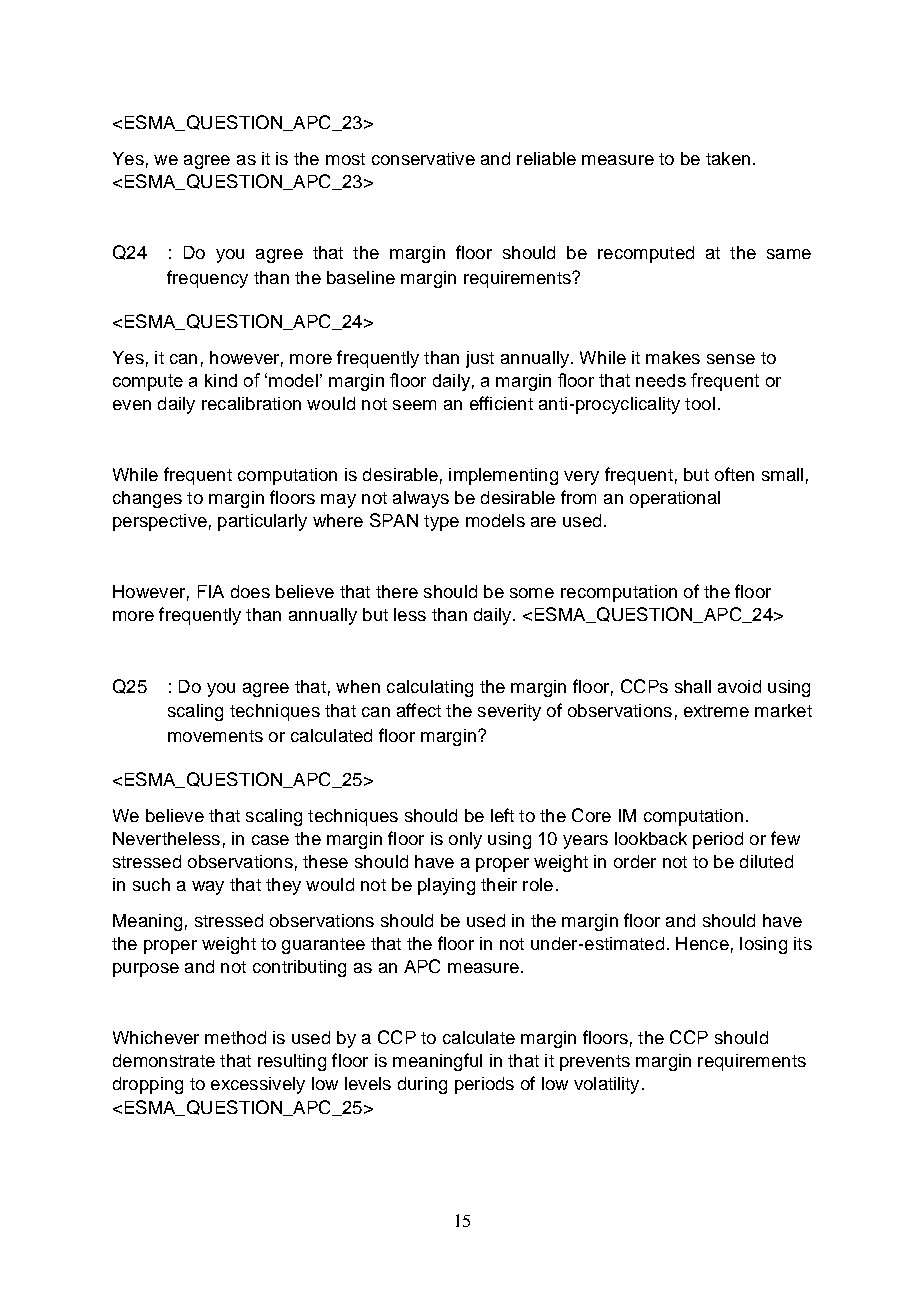 This image has height=1308, width=924. I want to click on avoid, so click(739, 686).
